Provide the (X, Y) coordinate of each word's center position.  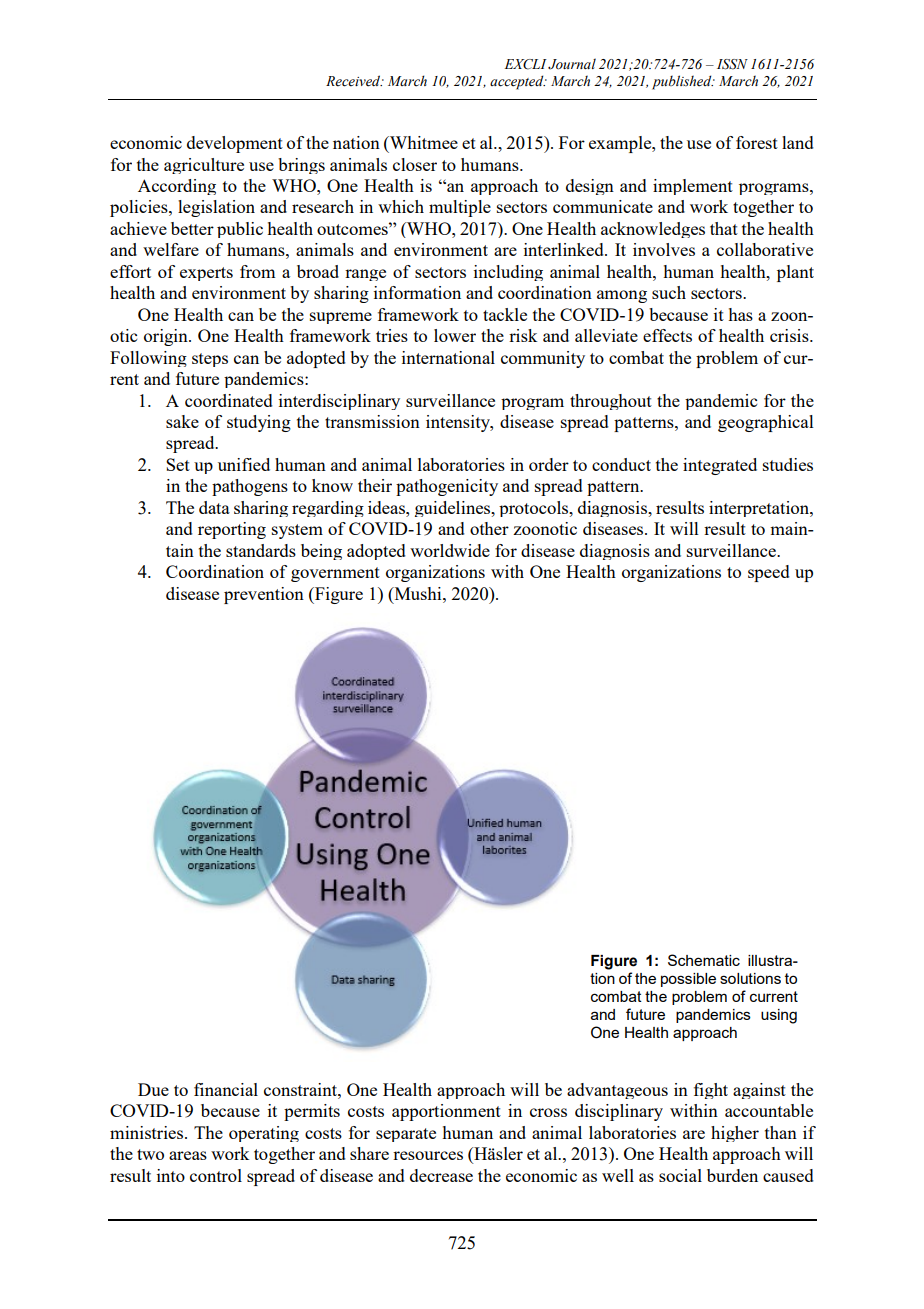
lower (455, 335)
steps (210, 360)
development (235, 144)
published (683, 82)
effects (667, 335)
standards (261, 550)
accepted (518, 82)
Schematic (704, 960)
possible (688, 980)
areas (188, 1155)
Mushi (418, 593)
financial (226, 1089)
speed (769, 573)
